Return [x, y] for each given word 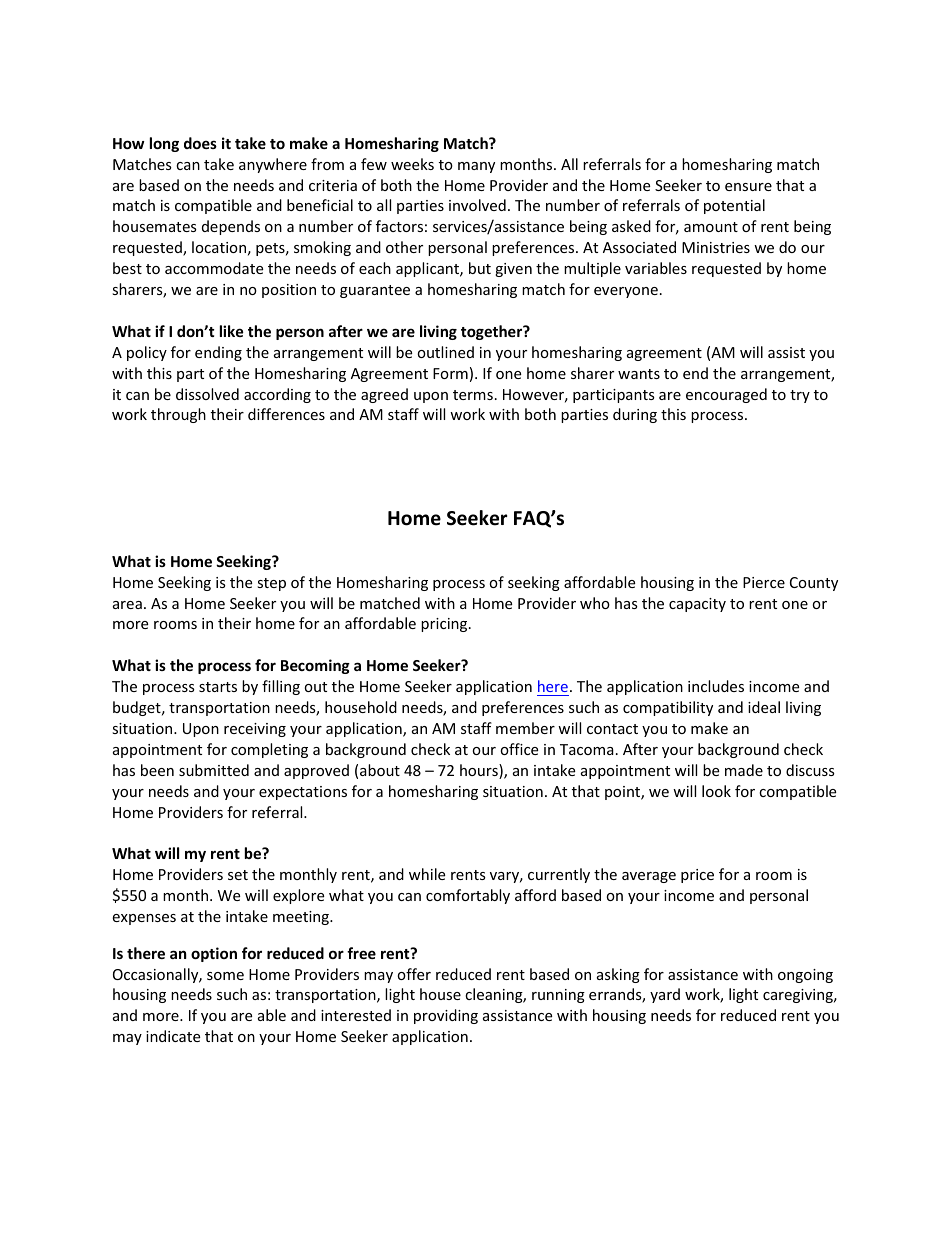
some [225, 976]
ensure [748, 187]
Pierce [764, 582]
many [476, 167]
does [200, 143]
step [271, 584]
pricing [445, 625]
